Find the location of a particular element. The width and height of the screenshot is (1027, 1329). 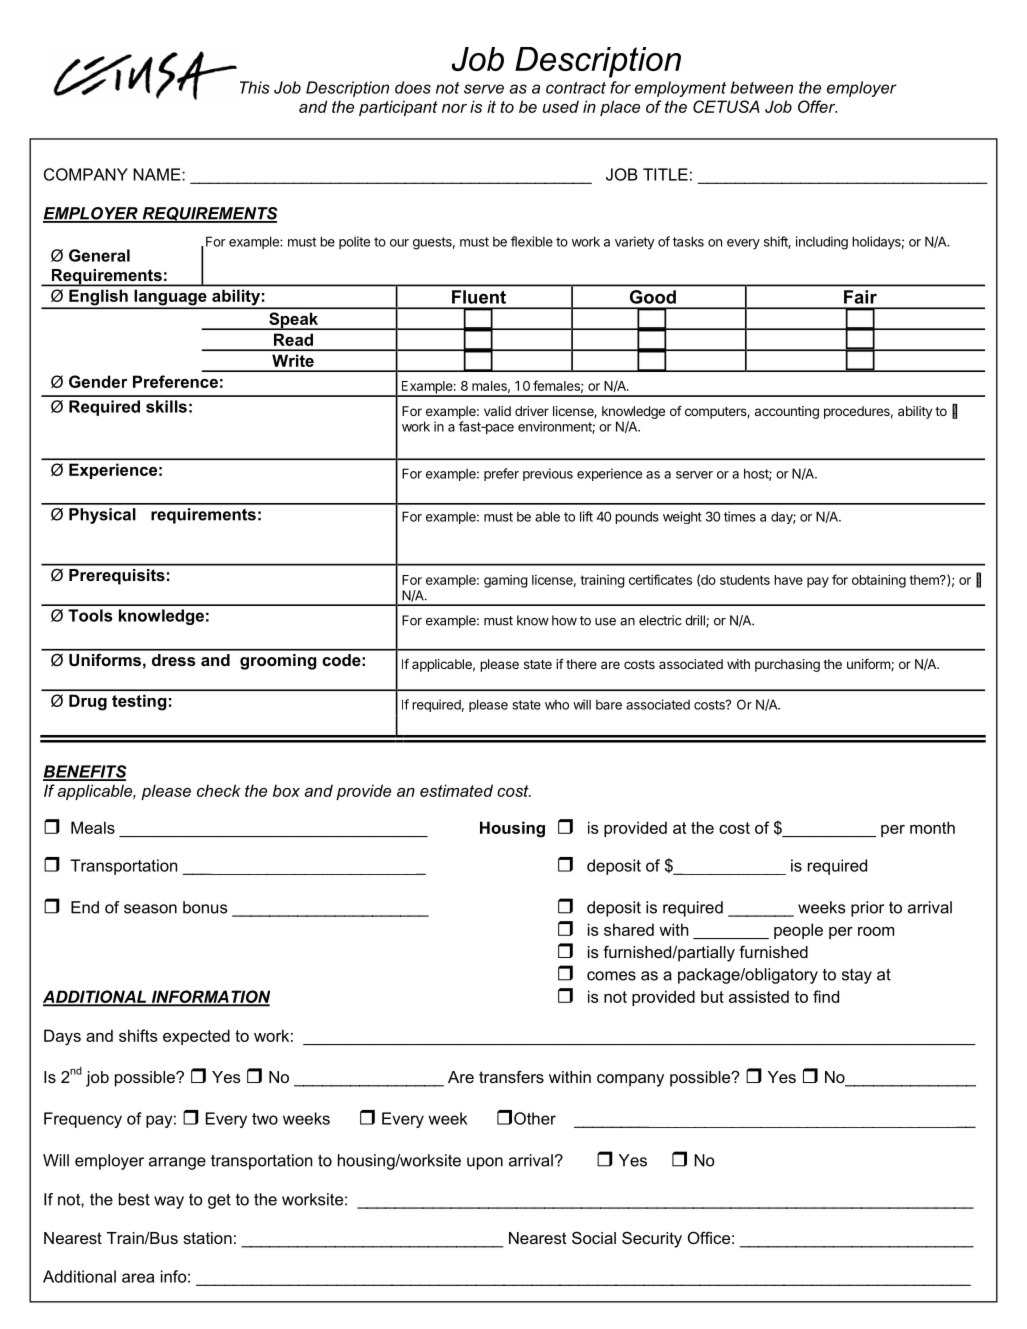

Security is located at coordinates (652, 1239).
